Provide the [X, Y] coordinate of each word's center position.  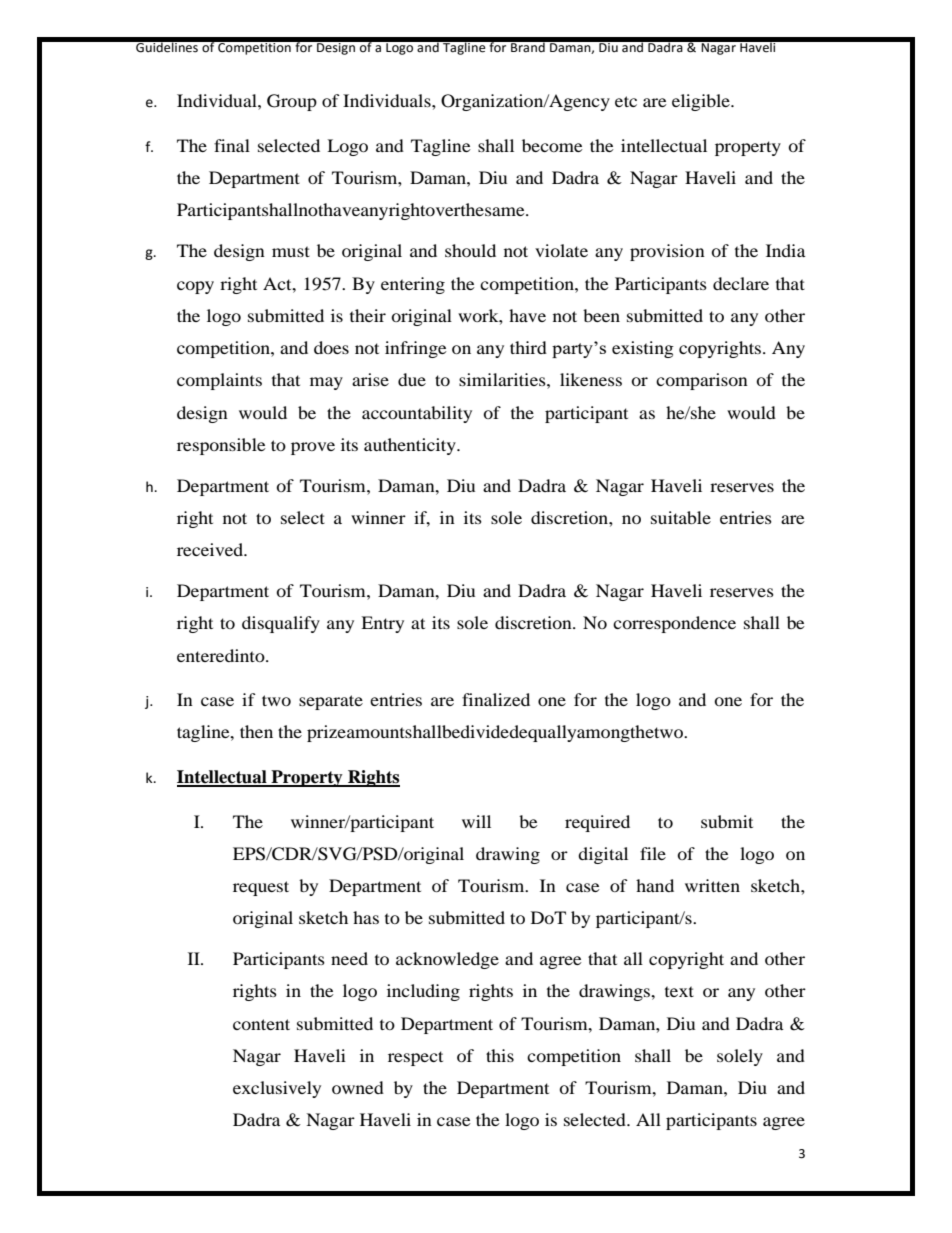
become [552, 145]
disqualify [281, 624]
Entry [382, 624]
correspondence [674, 624]
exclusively [277, 1089]
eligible [702, 102]
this [500, 1055]
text [679, 991]
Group [292, 102]
